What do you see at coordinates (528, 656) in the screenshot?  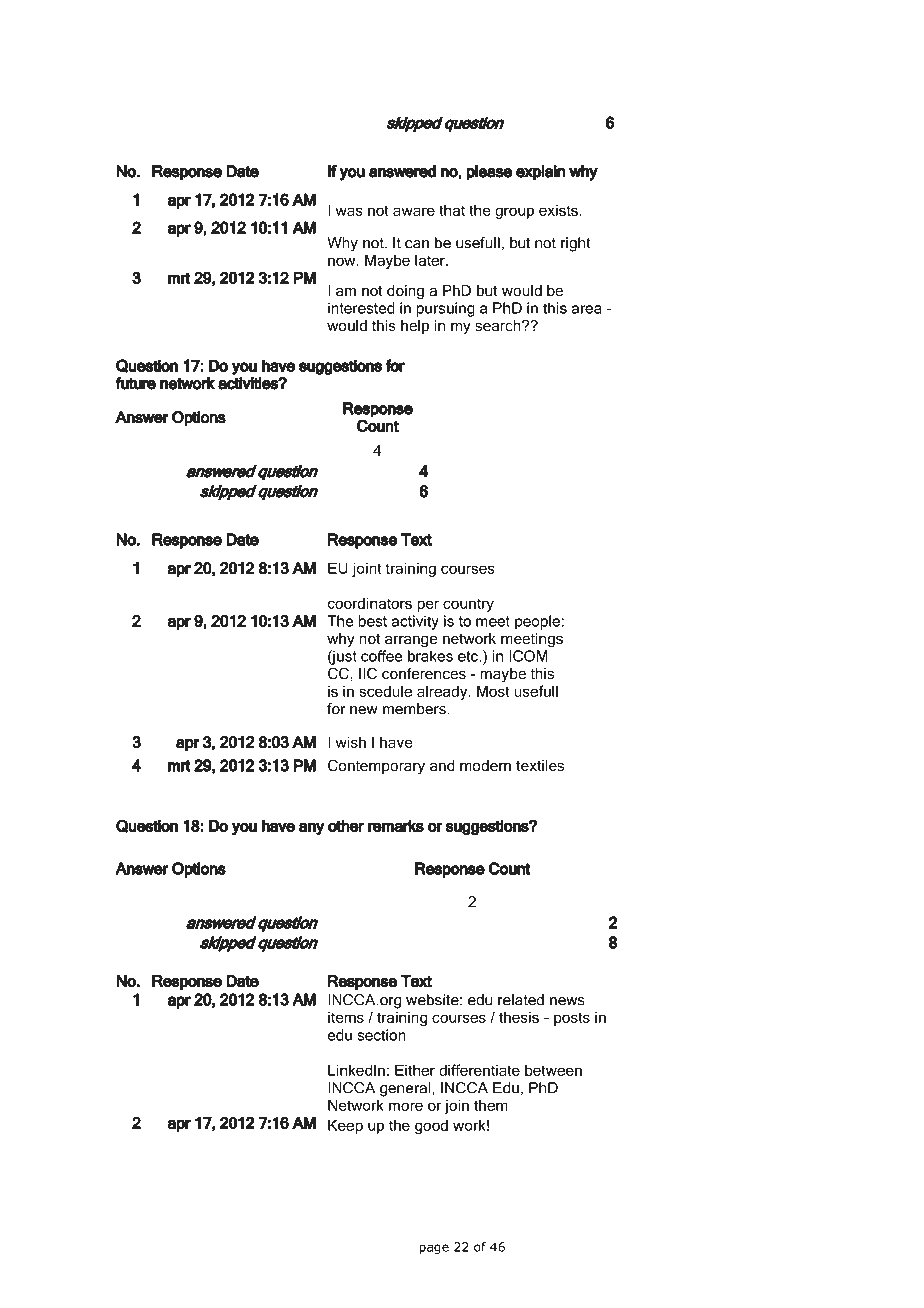 I see `ICOM` at bounding box center [528, 656].
